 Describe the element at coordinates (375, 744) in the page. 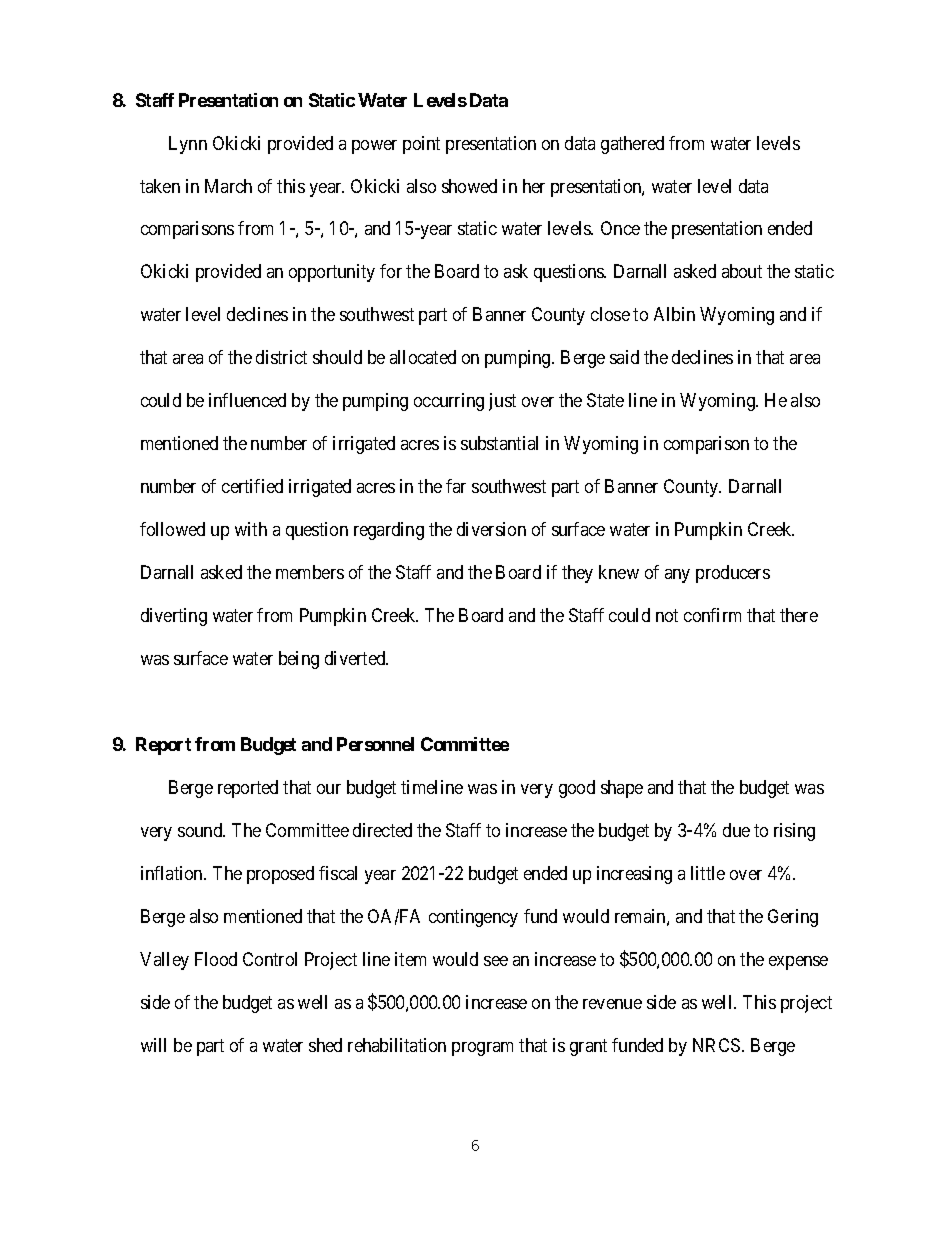

I see `Personnel` at that location.
